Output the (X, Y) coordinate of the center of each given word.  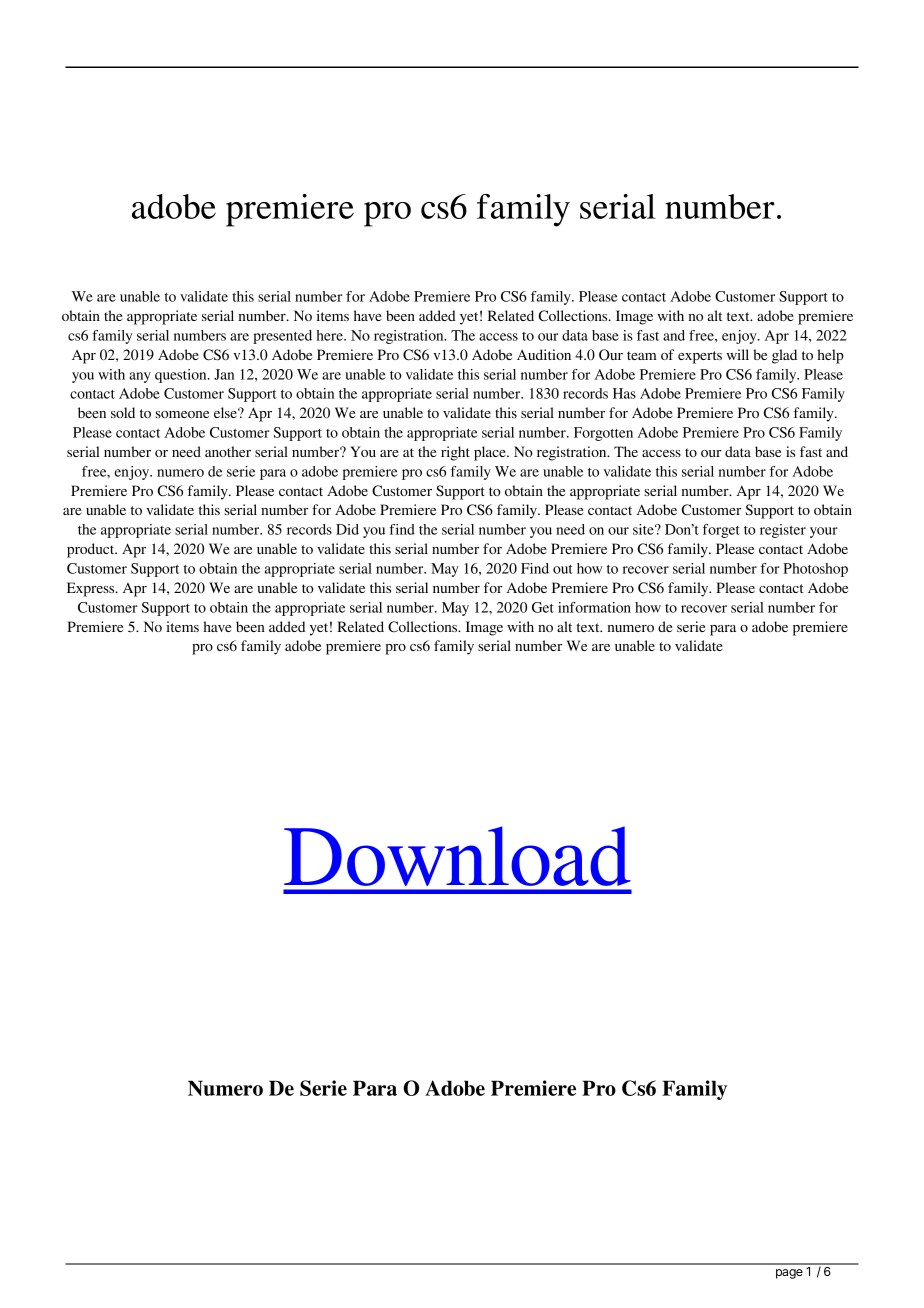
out (563, 569)
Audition (544, 354)
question (182, 376)
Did (347, 529)
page (789, 1274)
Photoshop (815, 570)
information (594, 607)
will (737, 354)
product (92, 550)
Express (92, 589)
